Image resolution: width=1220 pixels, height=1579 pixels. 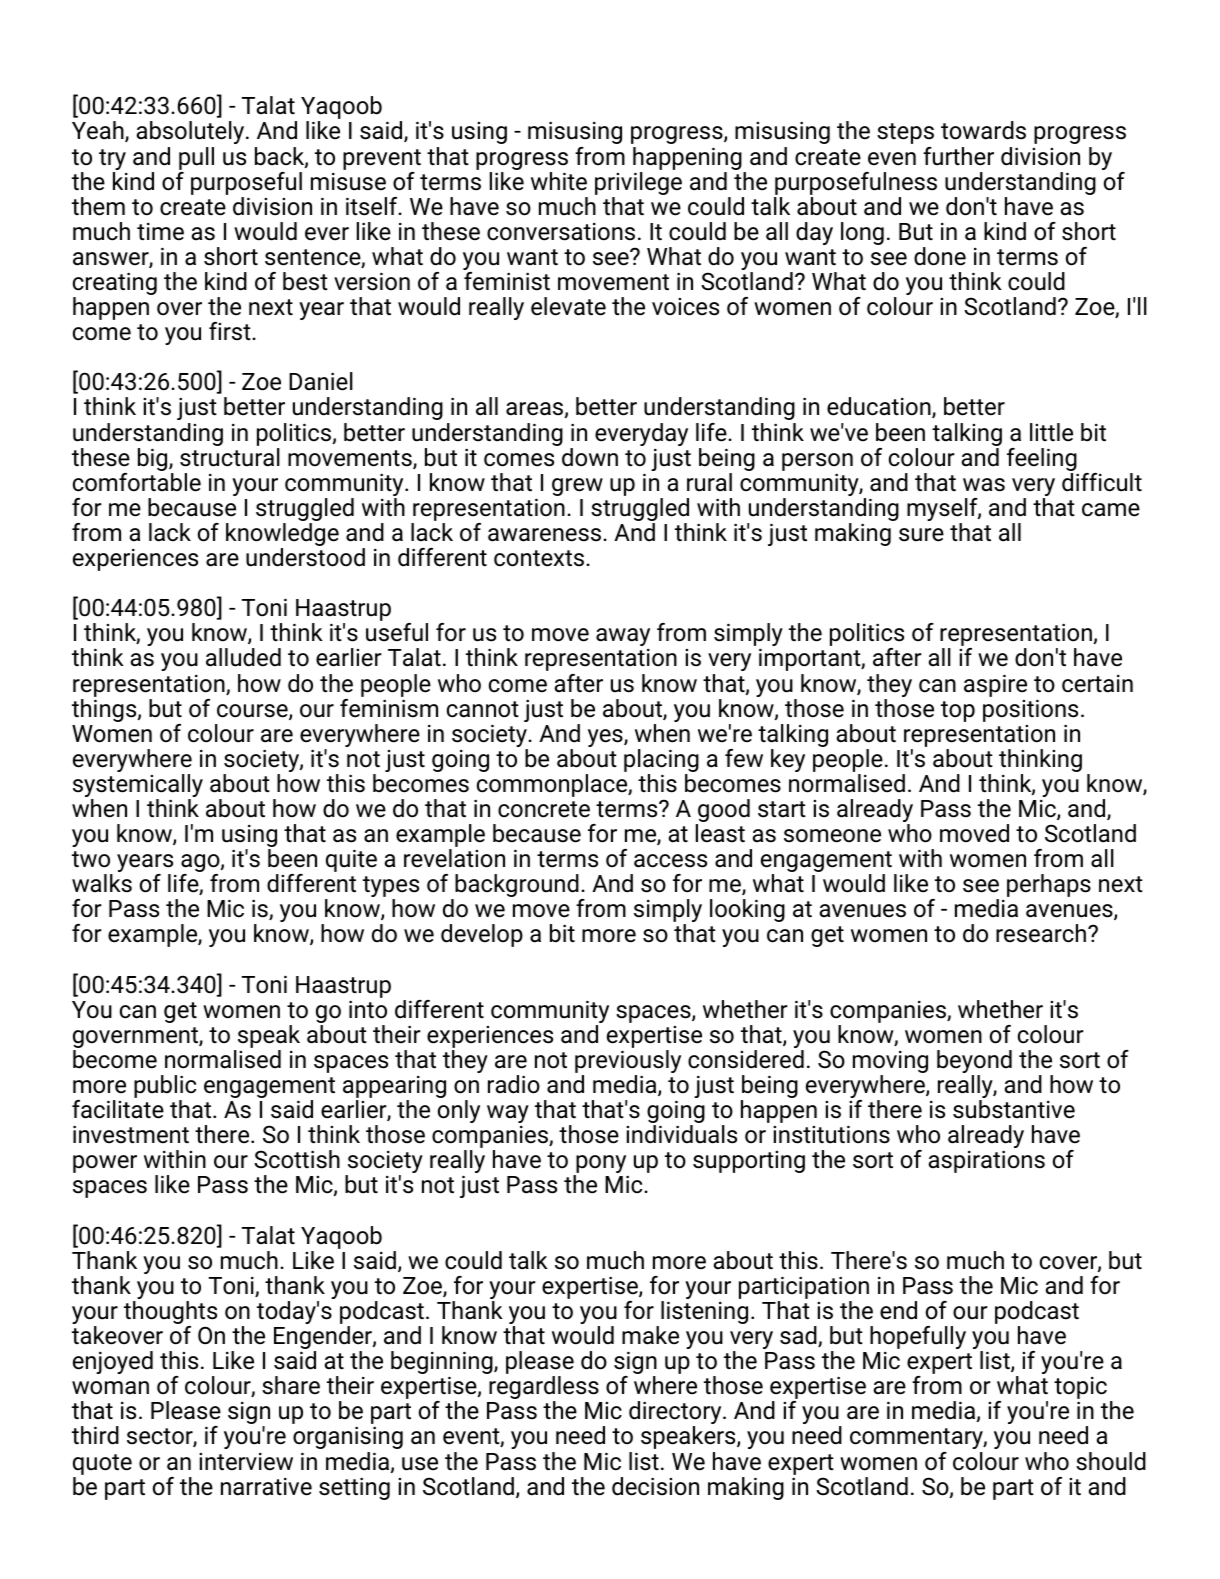 I want to click on pull, so click(x=196, y=158).
